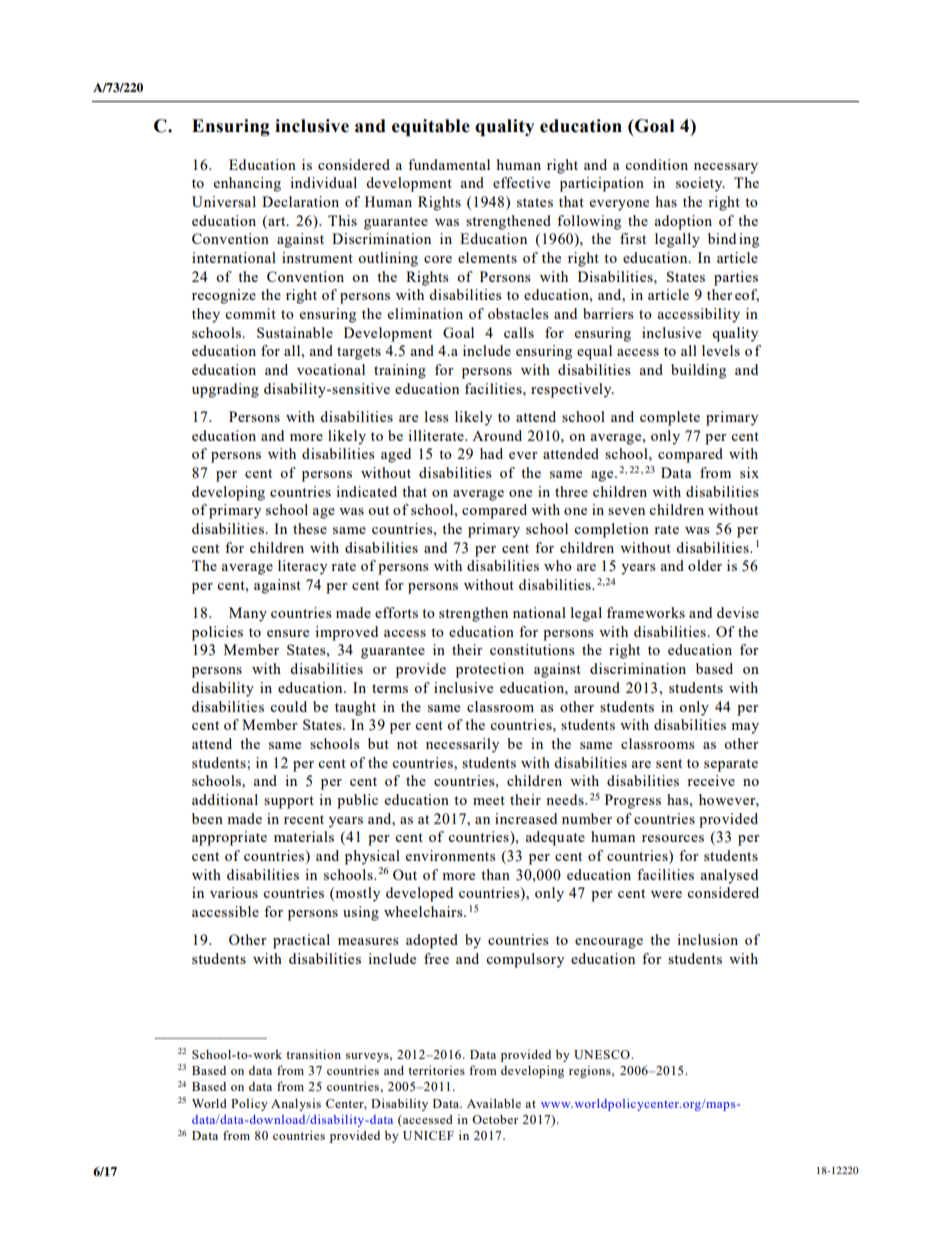 This page has height=1233, width=952. I want to click on protection, so click(490, 670).
